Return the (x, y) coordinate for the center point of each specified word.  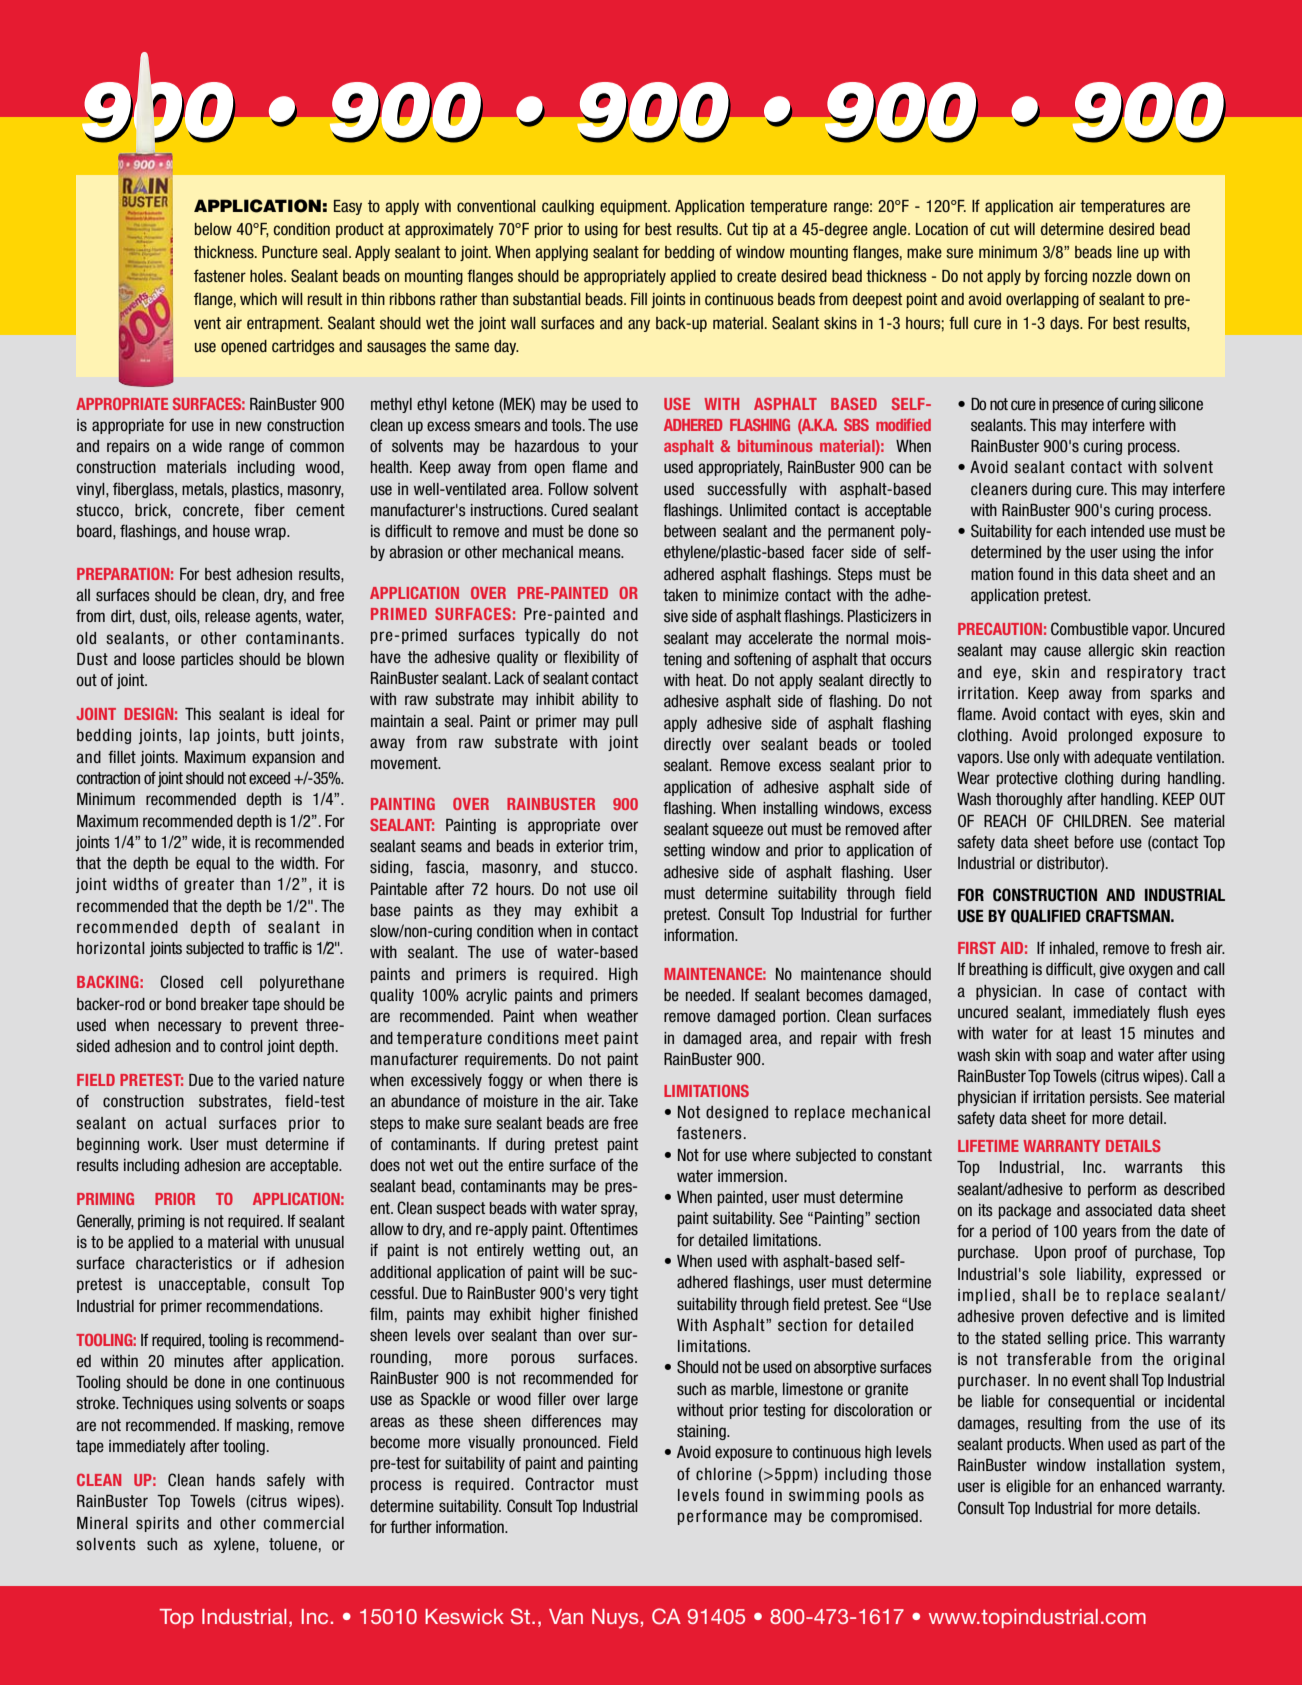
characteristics (184, 1263)
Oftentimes (604, 1229)
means (601, 553)
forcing (1065, 277)
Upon (1050, 1253)
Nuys (615, 1619)
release (227, 616)
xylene (235, 1545)
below (213, 229)
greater (209, 885)
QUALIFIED (1046, 916)
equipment (635, 207)
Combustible (1089, 629)
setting (684, 851)
